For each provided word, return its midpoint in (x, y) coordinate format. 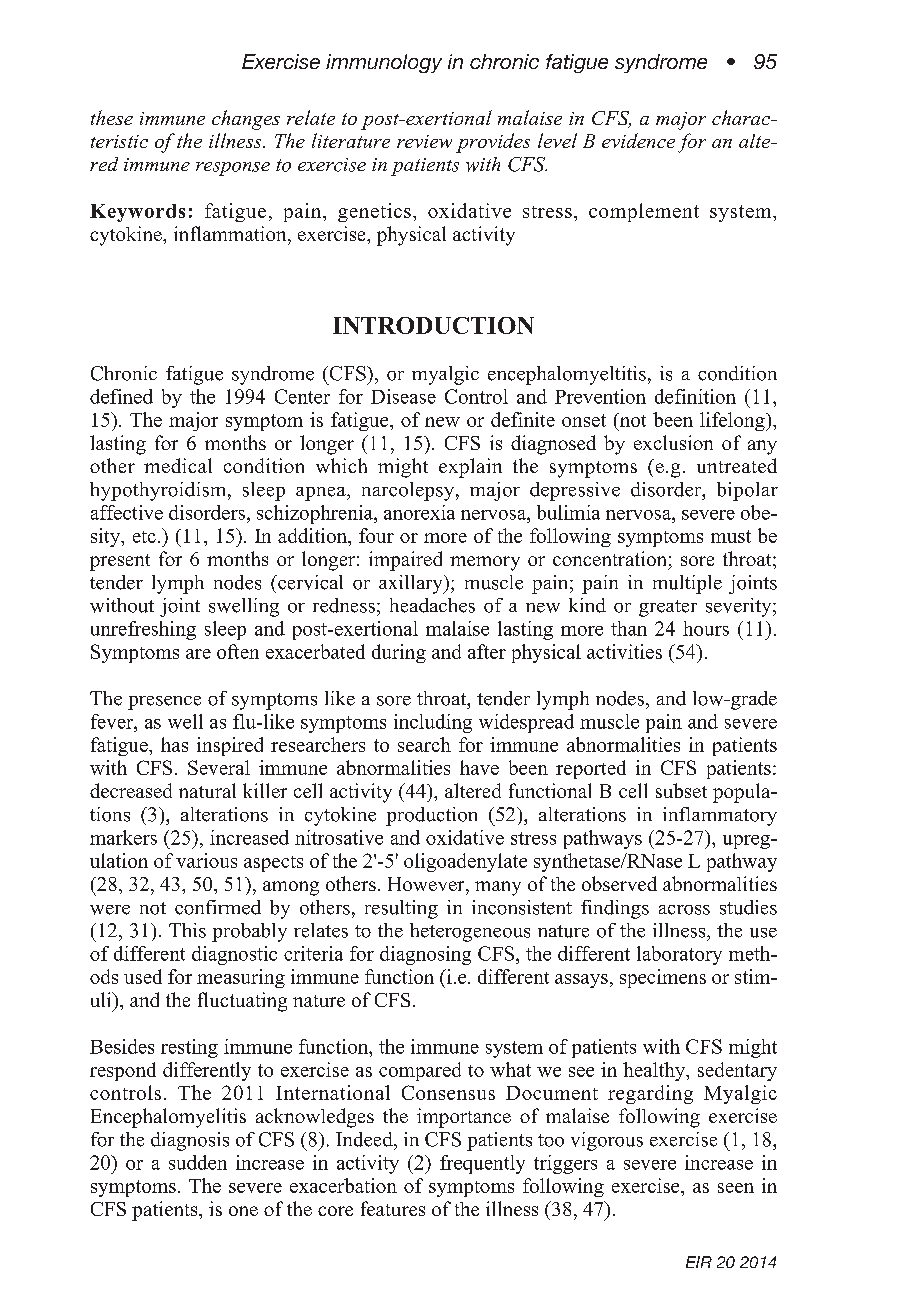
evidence (638, 140)
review (424, 141)
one (243, 1211)
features (393, 1208)
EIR (699, 1262)
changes (246, 120)
